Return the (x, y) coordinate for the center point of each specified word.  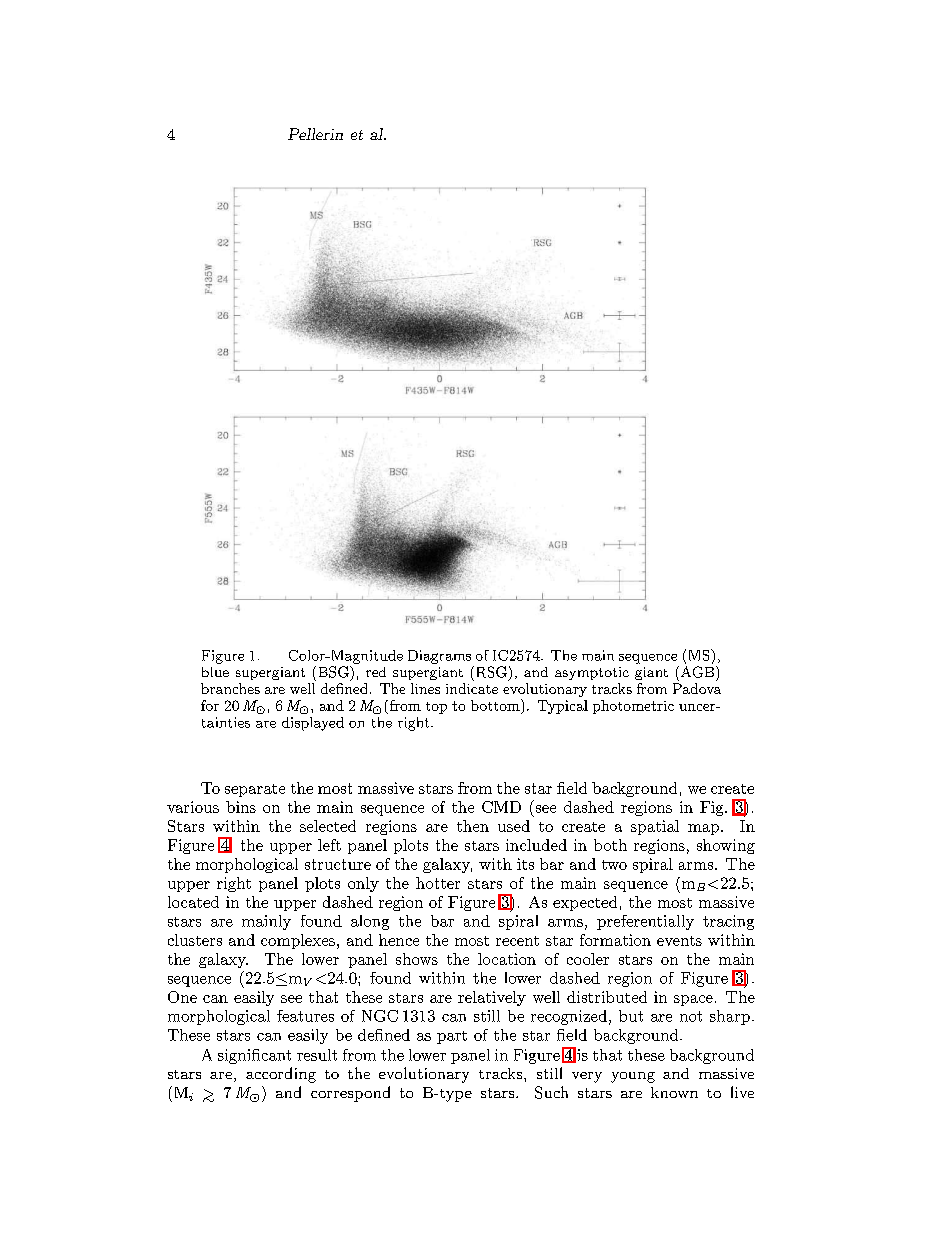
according (281, 1075)
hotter (438, 883)
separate (255, 790)
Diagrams (439, 657)
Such (551, 1092)
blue (215, 672)
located (193, 902)
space (693, 1000)
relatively (492, 998)
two (614, 865)
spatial (655, 827)
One (182, 997)
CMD (501, 807)
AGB (697, 672)
